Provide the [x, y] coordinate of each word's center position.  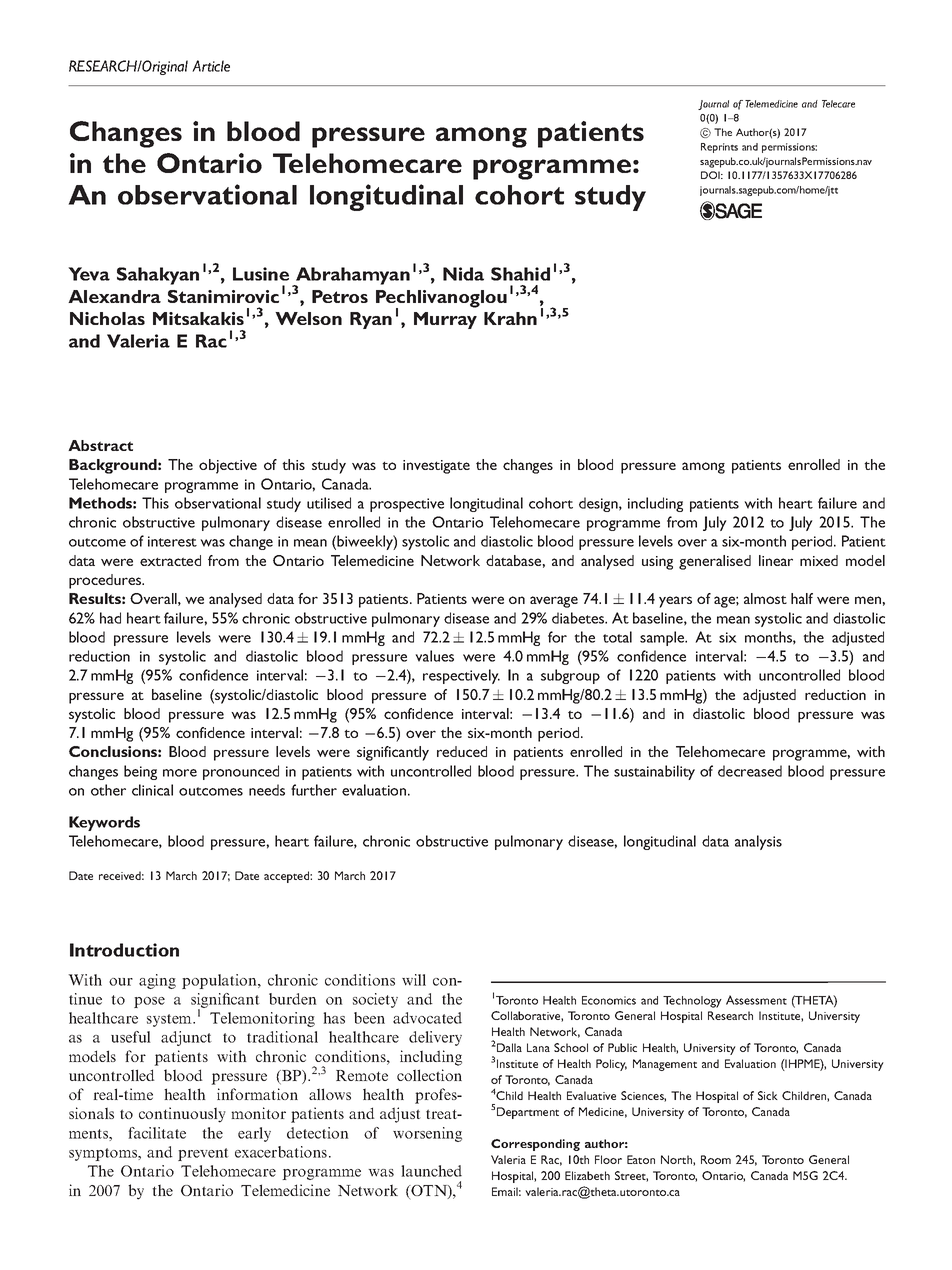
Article [211, 66]
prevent [203, 1154]
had [110, 618]
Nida [463, 274]
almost [765, 598]
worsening [427, 1134]
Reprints [719, 148]
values [434, 656]
